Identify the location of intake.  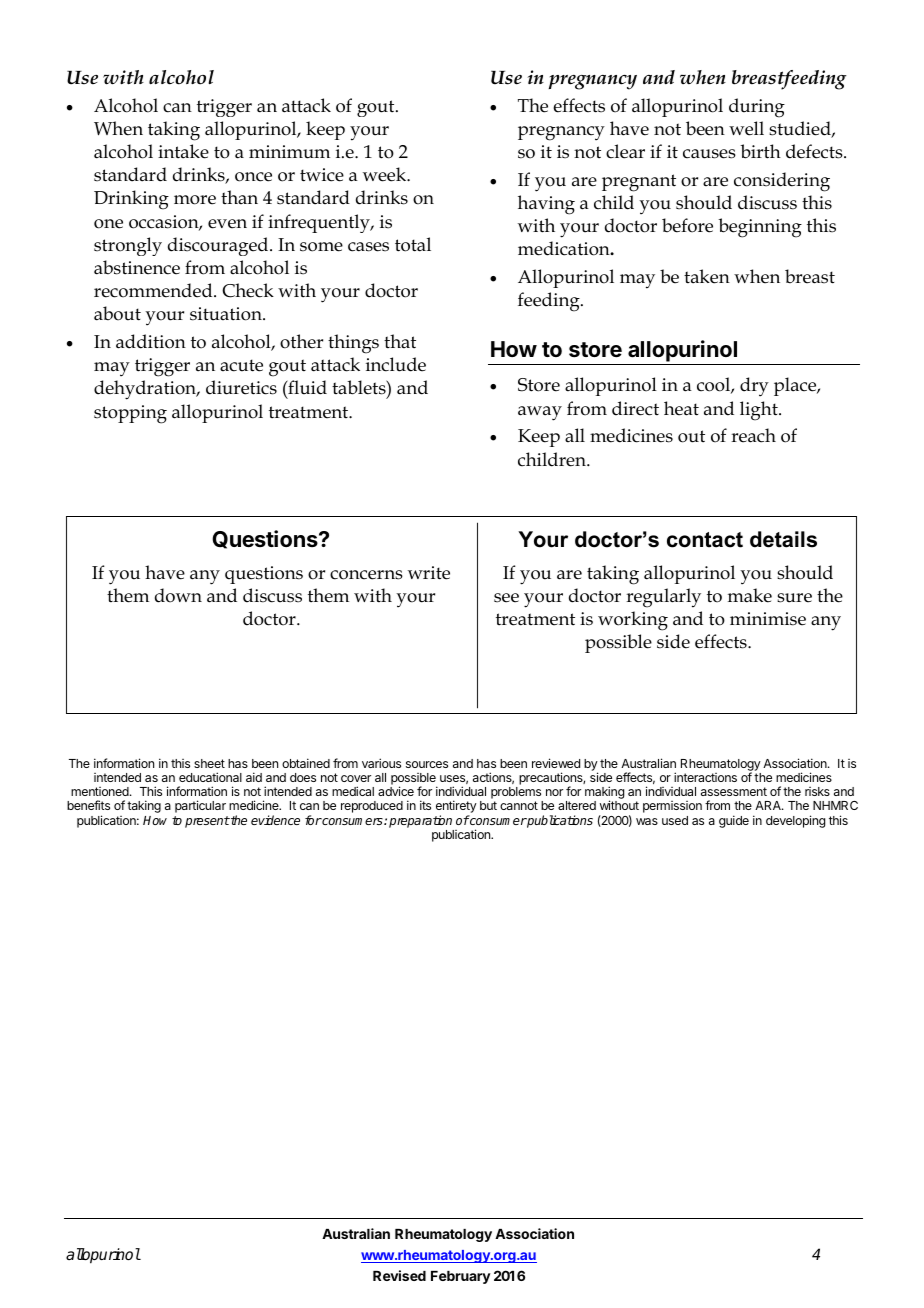
(183, 151).
